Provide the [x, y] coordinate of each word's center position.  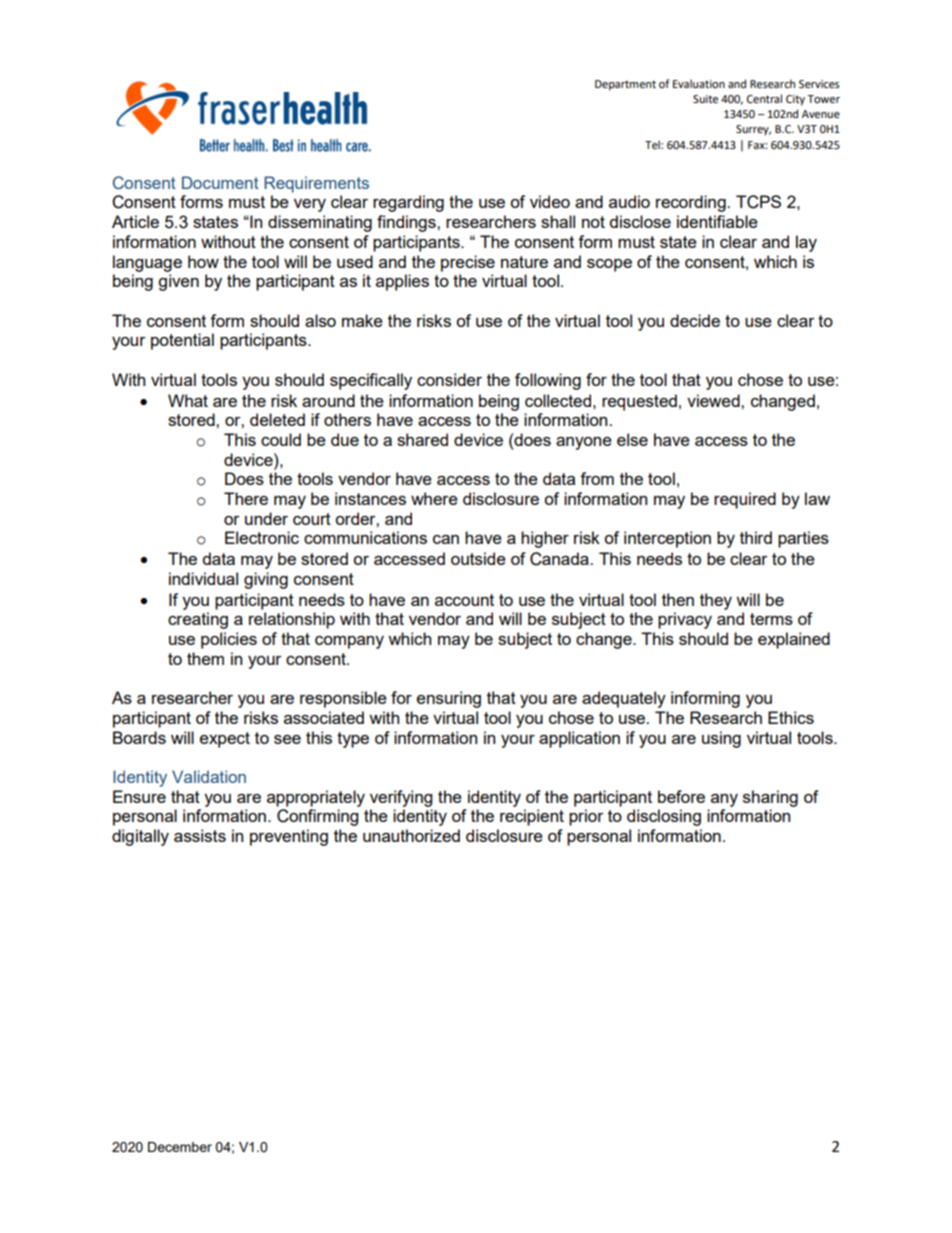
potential [182, 341]
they [716, 601]
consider [449, 379]
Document [220, 182]
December [180, 1147]
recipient [532, 817]
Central [764, 99]
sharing [770, 798]
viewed [714, 400]
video [550, 201]
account [464, 600]
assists [200, 835]
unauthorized [411, 835]
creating [198, 620]
